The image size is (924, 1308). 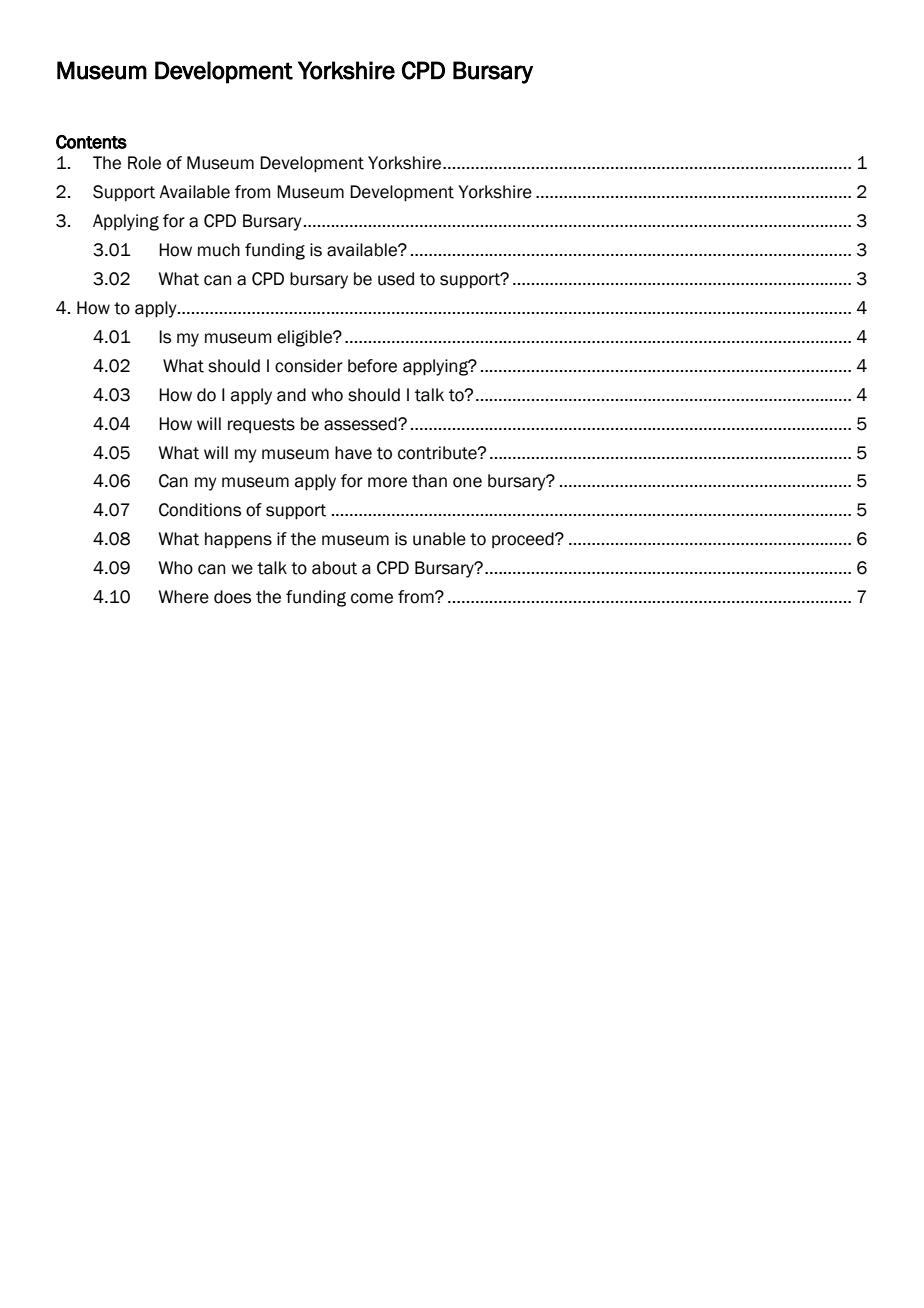 I want to click on Where, so click(x=184, y=597).
